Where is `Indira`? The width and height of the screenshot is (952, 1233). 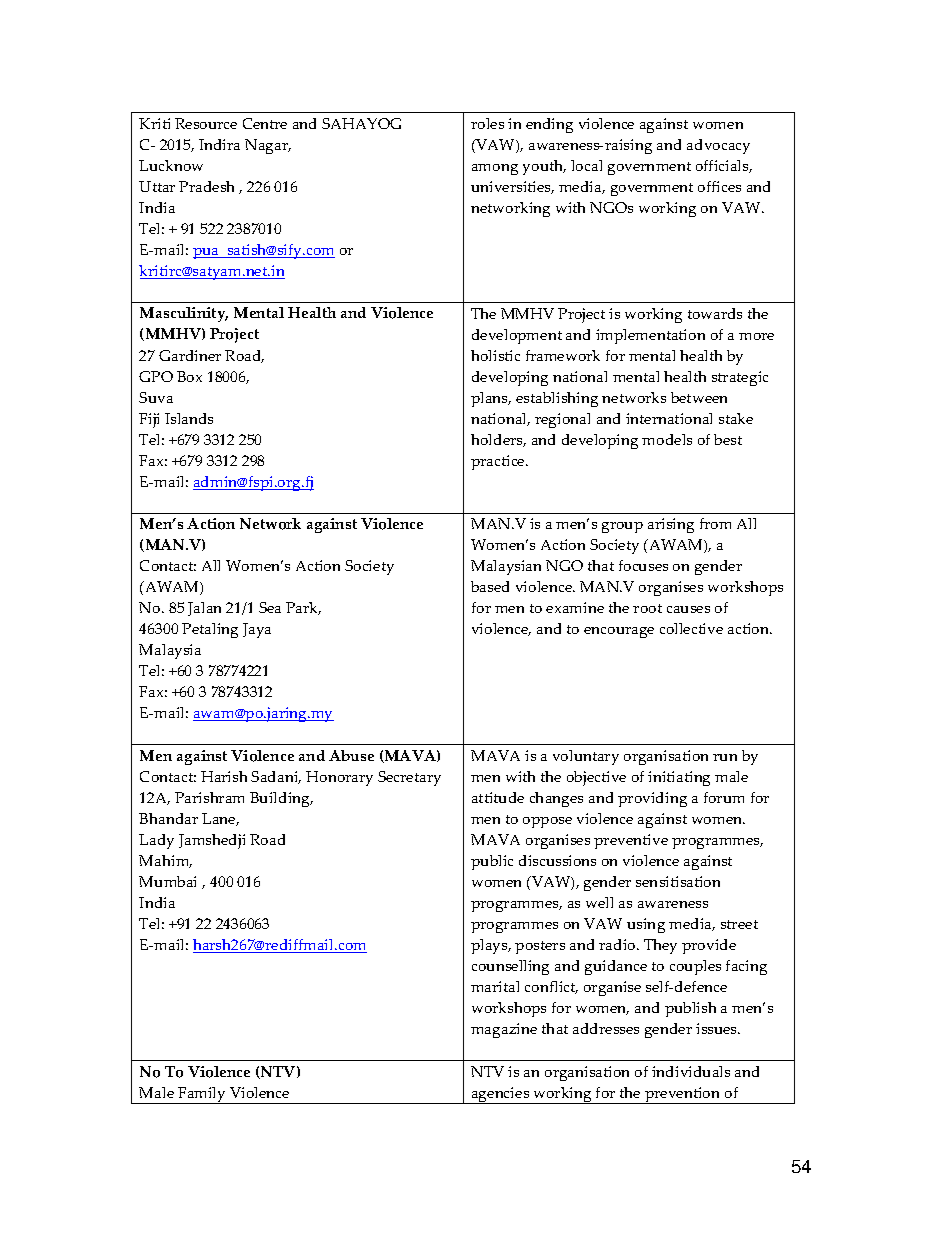 Indira is located at coordinates (219, 144).
